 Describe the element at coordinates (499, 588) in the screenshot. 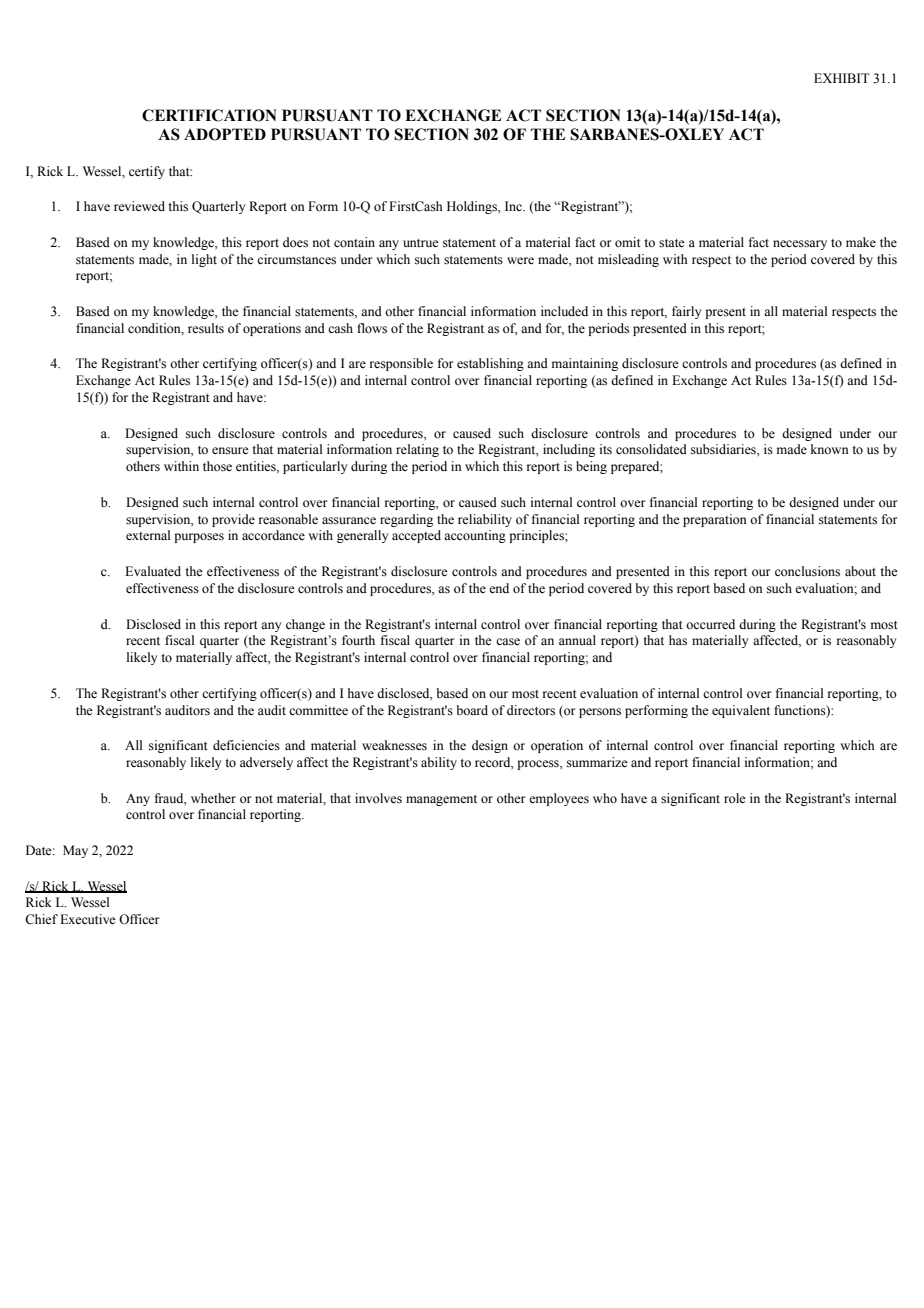

I see `end` at that location.
